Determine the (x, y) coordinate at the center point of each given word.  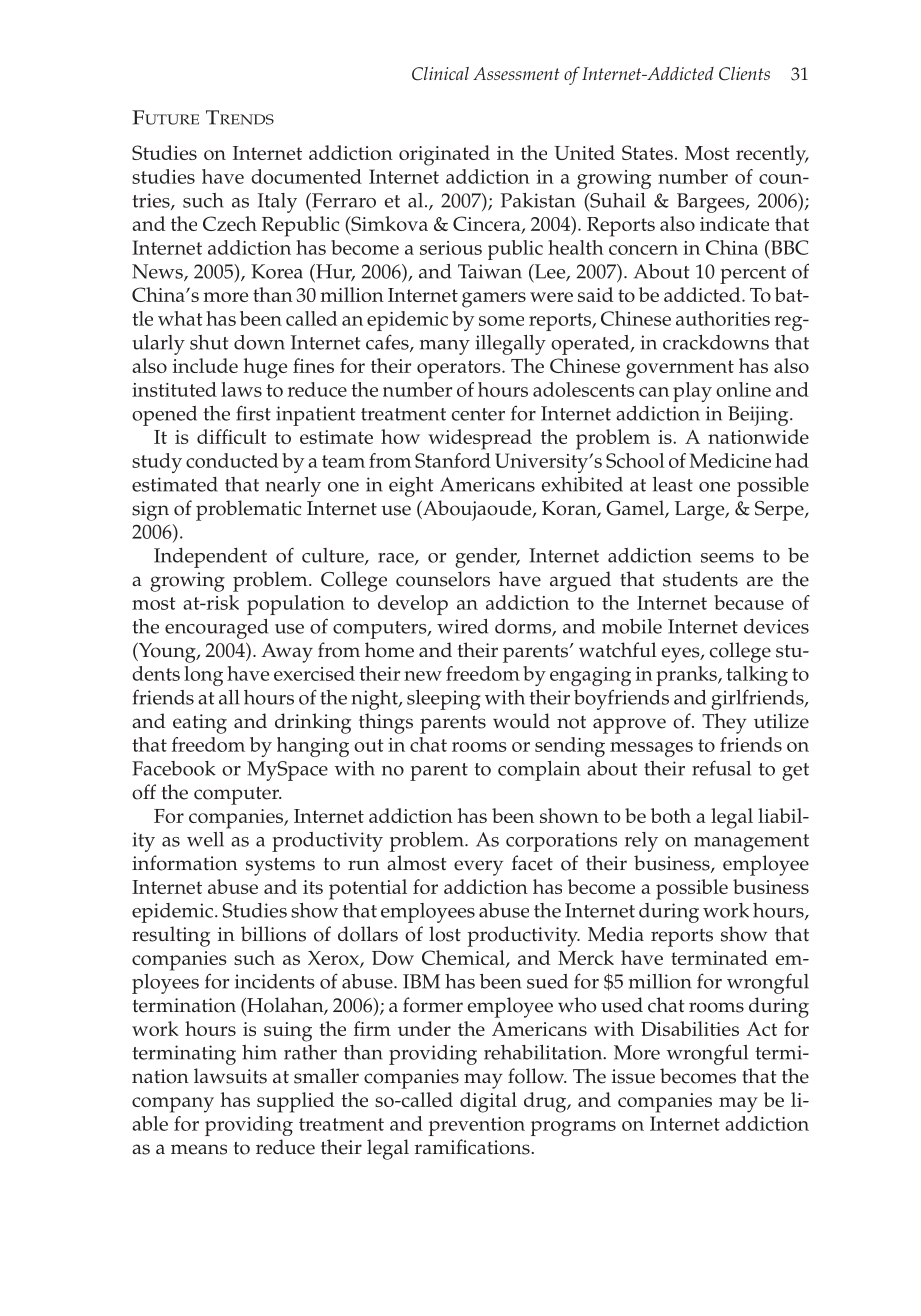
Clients (744, 74)
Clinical (440, 74)
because (749, 602)
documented (306, 176)
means (199, 1149)
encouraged (216, 629)
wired (462, 626)
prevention (477, 1126)
